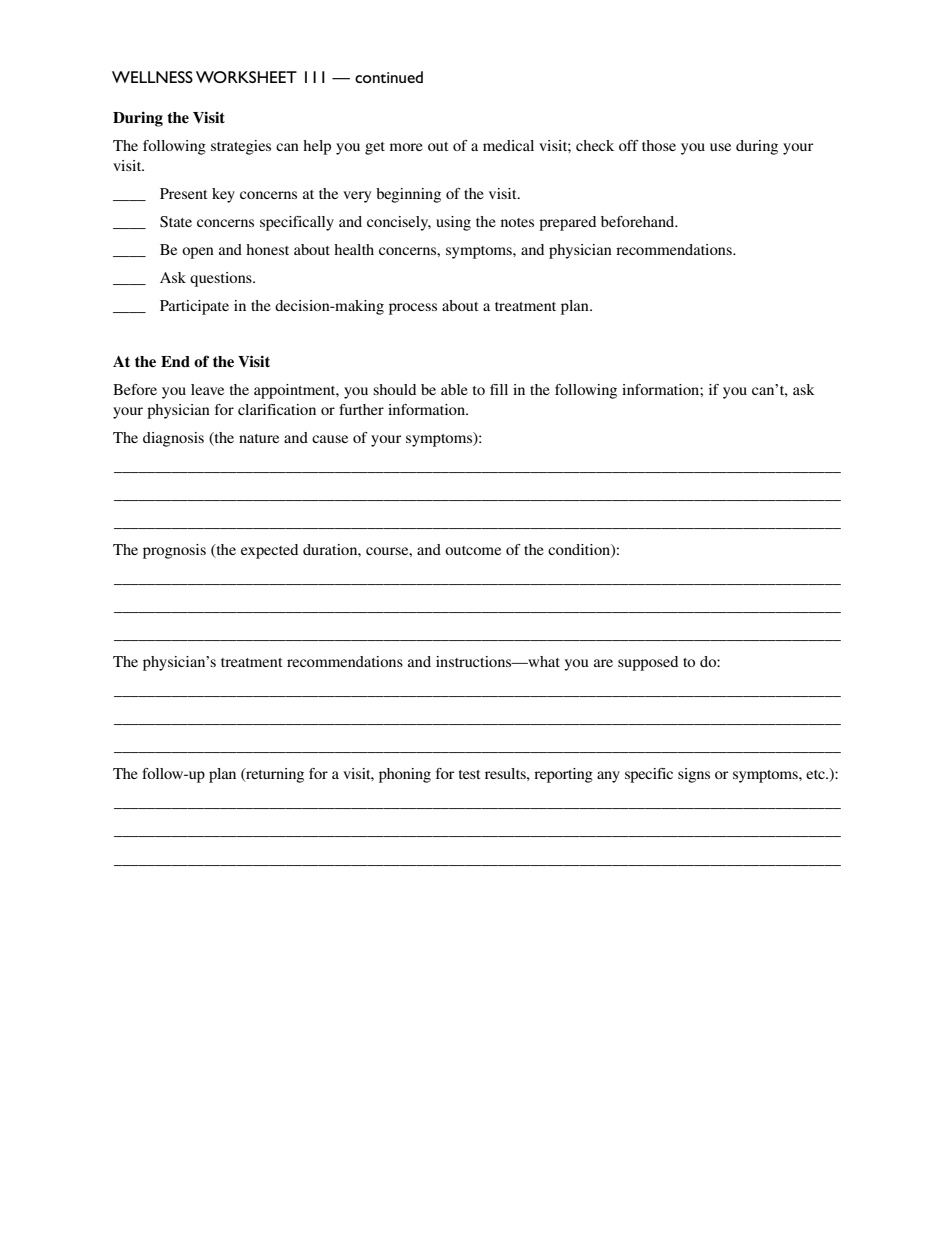 The width and height of the screenshot is (952, 1233). Describe the element at coordinates (269, 551) in the screenshot. I see `expected` at that location.
